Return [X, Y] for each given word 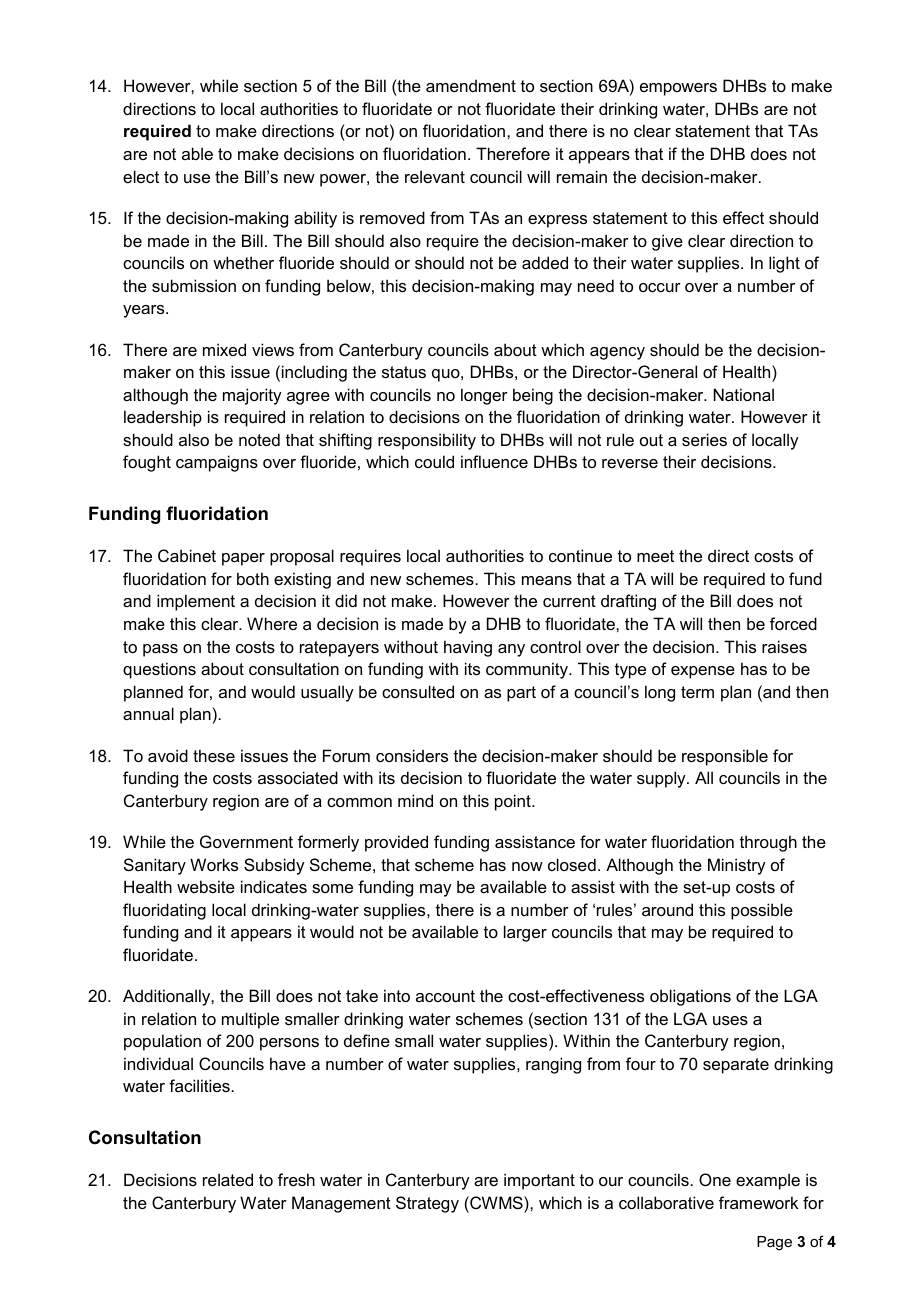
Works [214, 864]
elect [141, 176]
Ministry [737, 866]
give [667, 242]
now [527, 866]
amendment [471, 85]
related [228, 1179]
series [704, 439]
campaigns [217, 463]
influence [494, 461]
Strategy [427, 1204]
